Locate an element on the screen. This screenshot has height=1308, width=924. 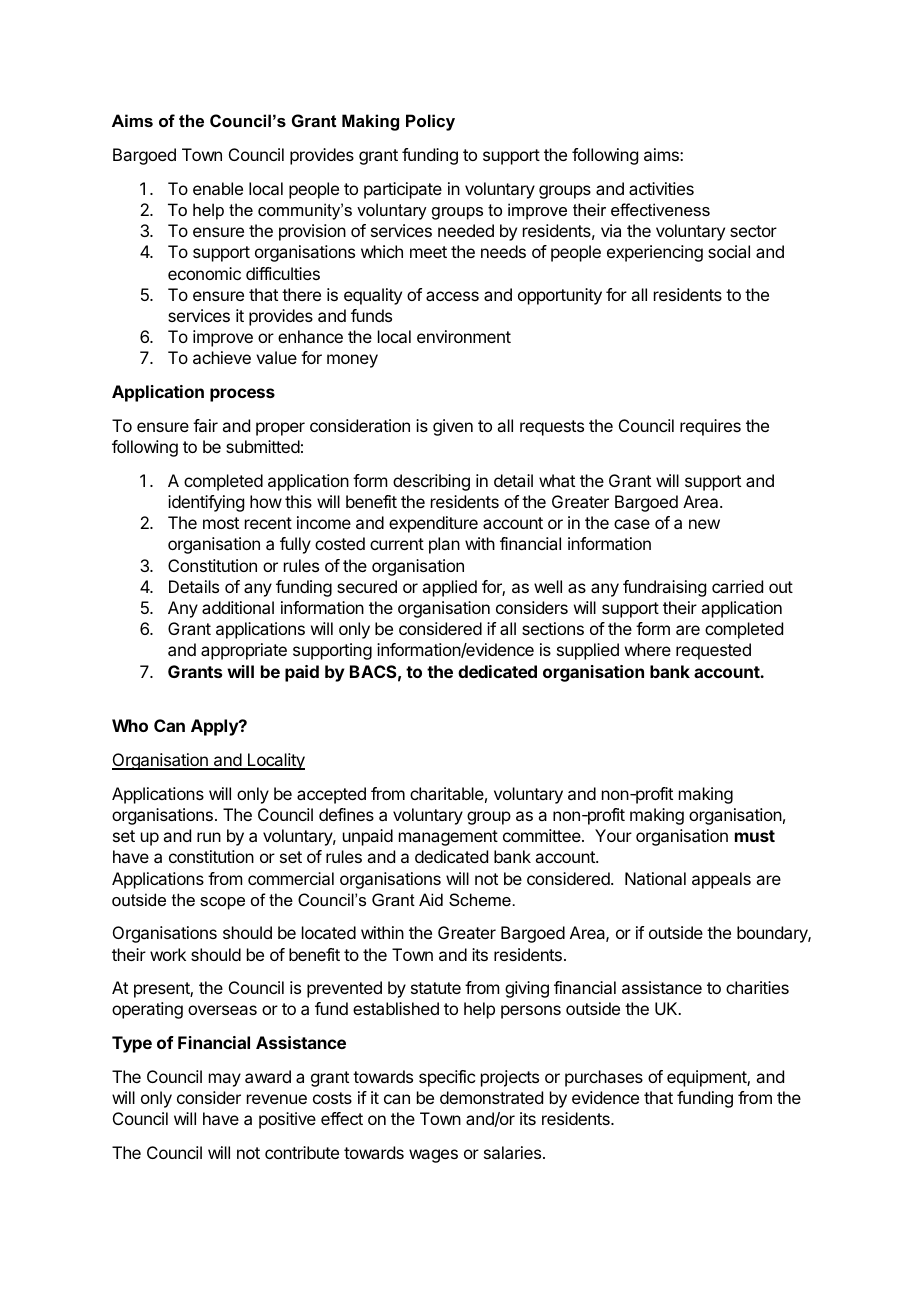
applied is located at coordinates (449, 588).
